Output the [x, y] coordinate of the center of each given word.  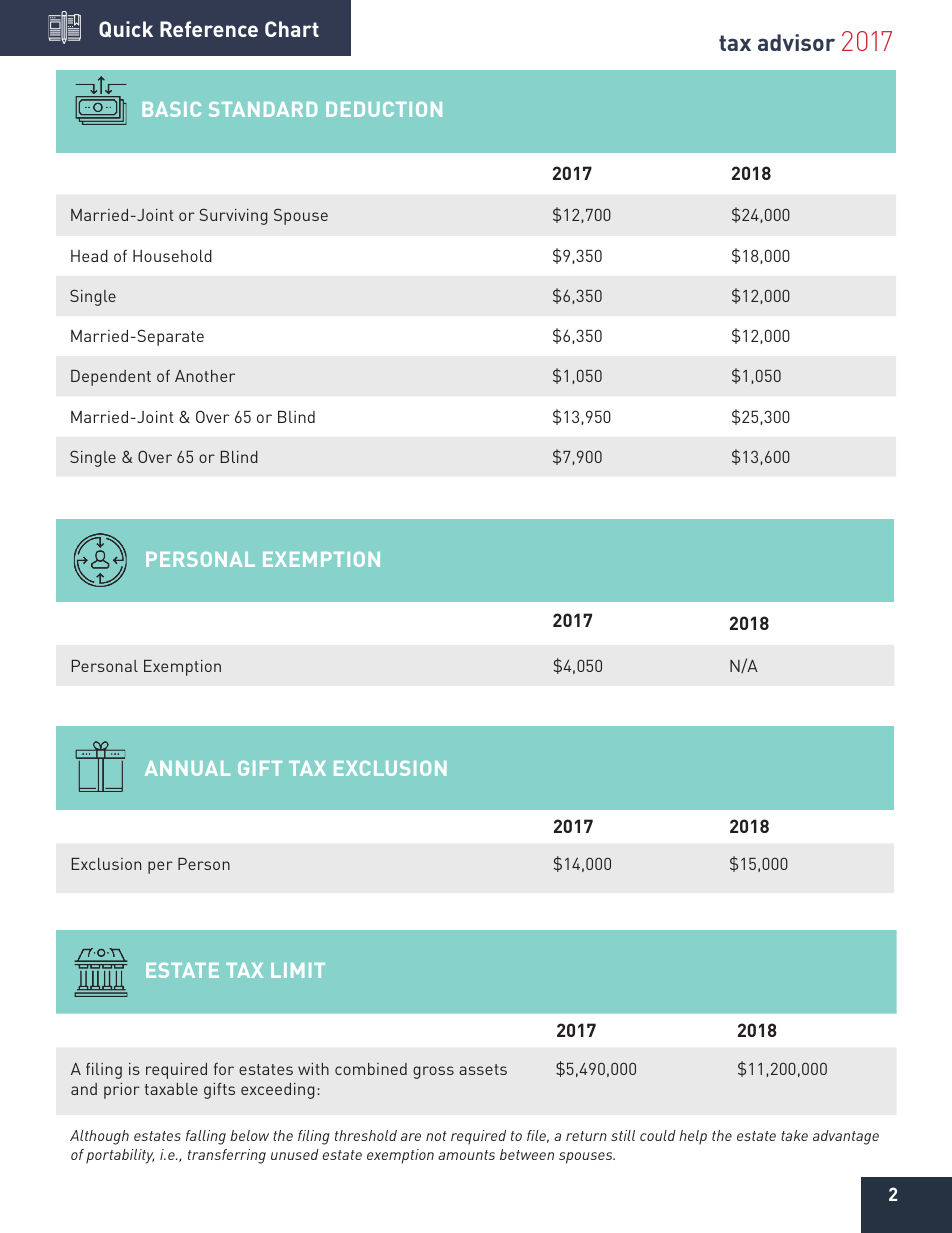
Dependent [111, 378]
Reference [209, 29]
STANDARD [263, 109]
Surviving [234, 216]
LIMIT [298, 970]
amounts [466, 1155]
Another [205, 376]
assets [483, 1069]
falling [206, 1137]
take [794, 1135]
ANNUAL [187, 768]
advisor [796, 42]
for [224, 1069]
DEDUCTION [384, 109]
